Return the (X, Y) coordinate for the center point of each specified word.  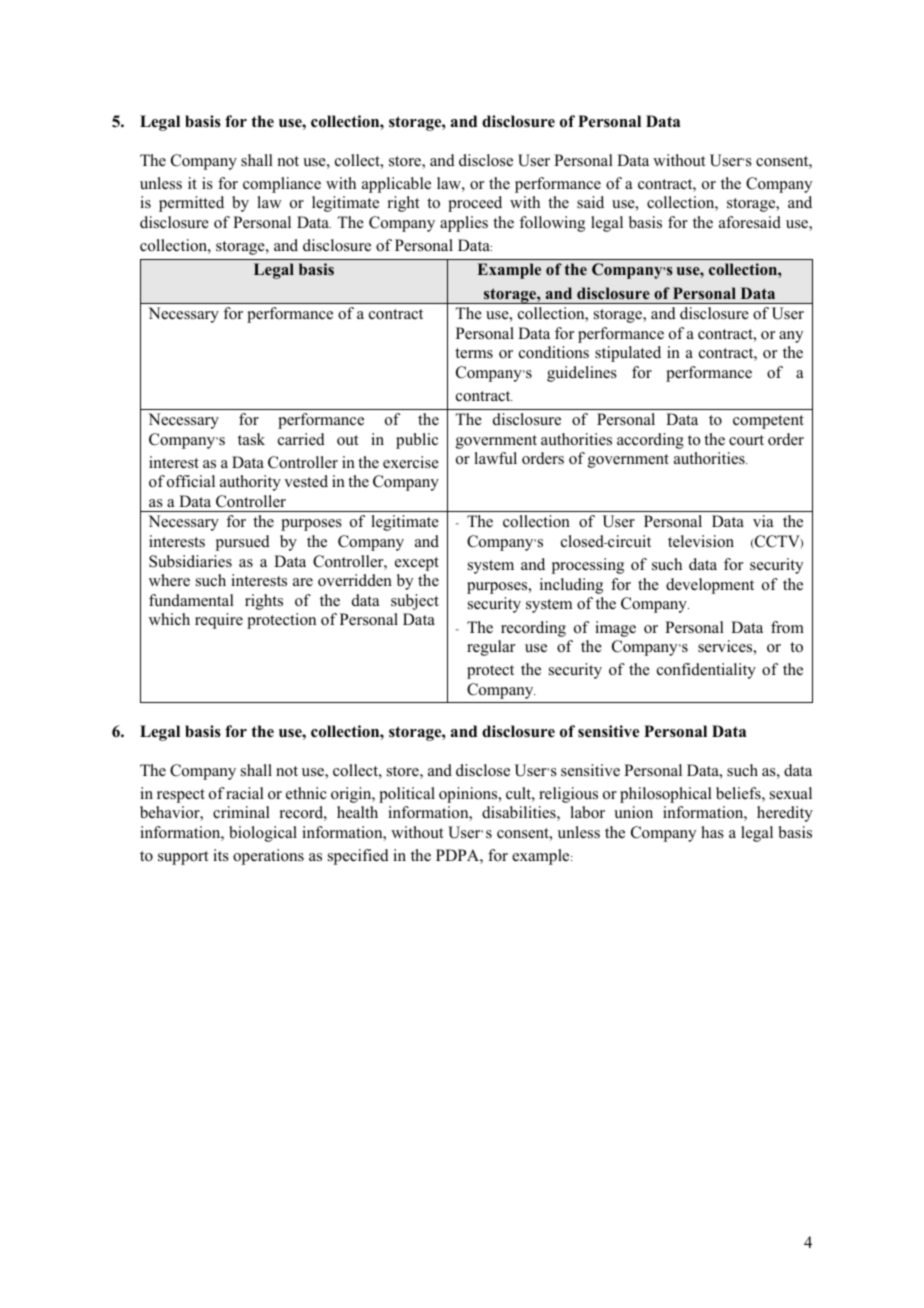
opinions (469, 795)
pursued (243, 543)
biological (263, 834)
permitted (191, 204)
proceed (475, 204)
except (417, 564)
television (701, 541)
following (552, 224)
